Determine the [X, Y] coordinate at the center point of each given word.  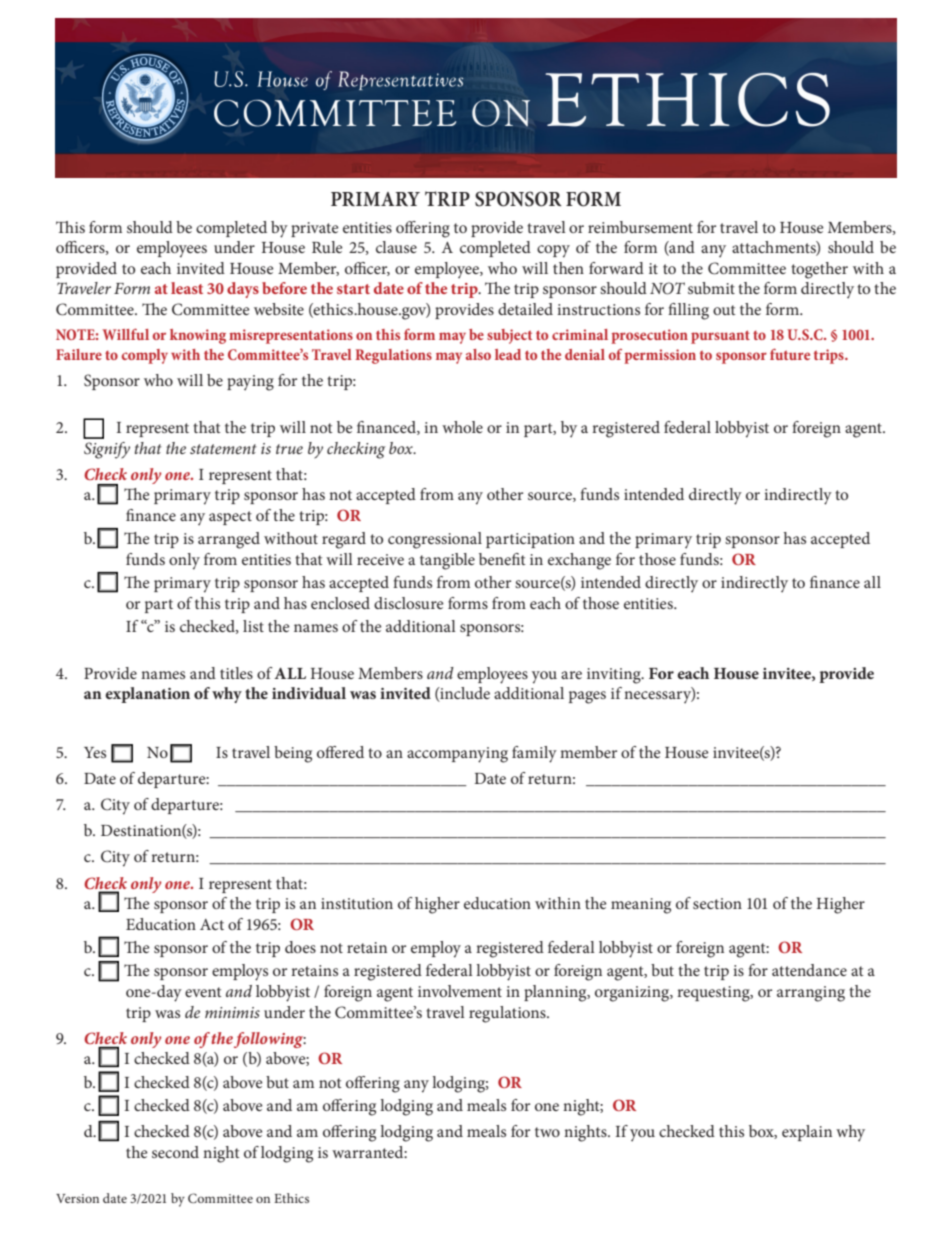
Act [212, 924]
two [547, 1132]
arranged [229, 540]
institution [357, 903]
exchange [579, 561]
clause [396, 247]
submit [711, 288]
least [187, 288]
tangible [447, 561]
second [175, 1152]
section [717, 903]
